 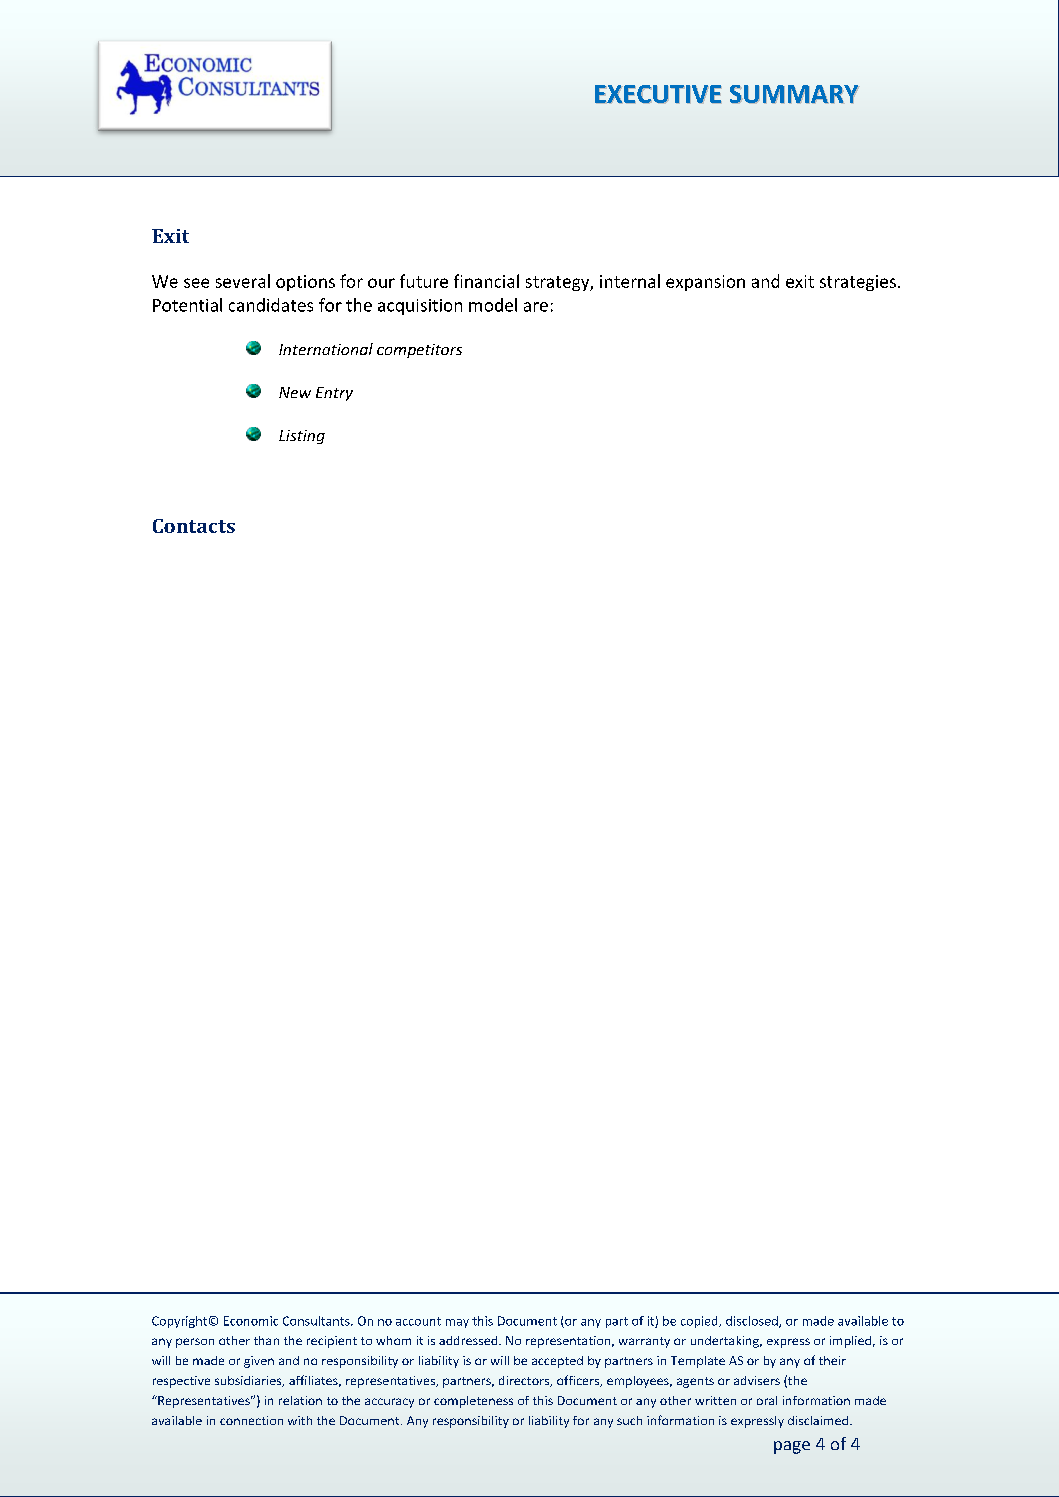 I want to click on candidates, so click(x=271, y=305).
